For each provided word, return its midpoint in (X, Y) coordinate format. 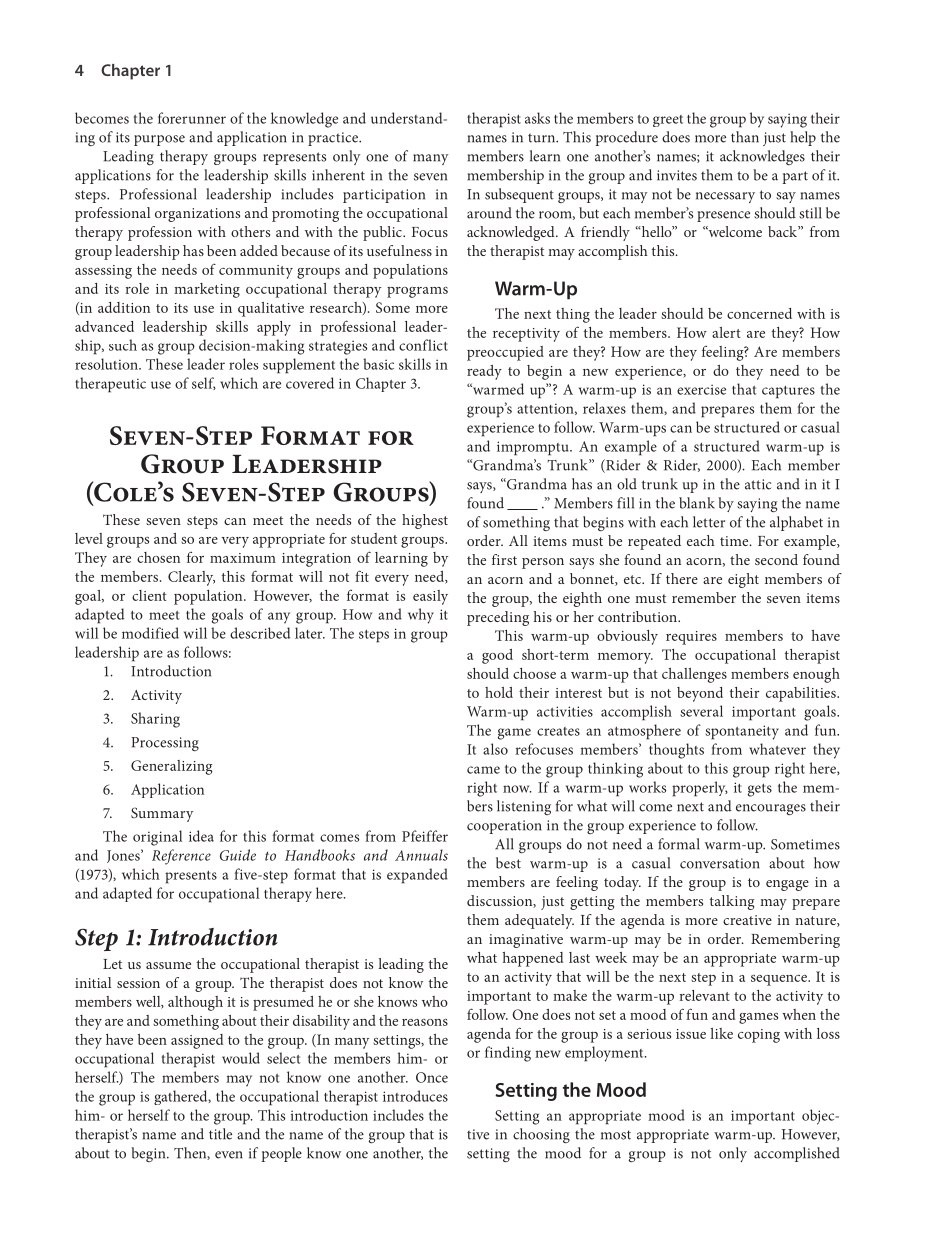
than (745, 137)
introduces (415, 1096)
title (220, 1134)
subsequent (519, 195)
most (616, 1135)
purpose (159, 140)
